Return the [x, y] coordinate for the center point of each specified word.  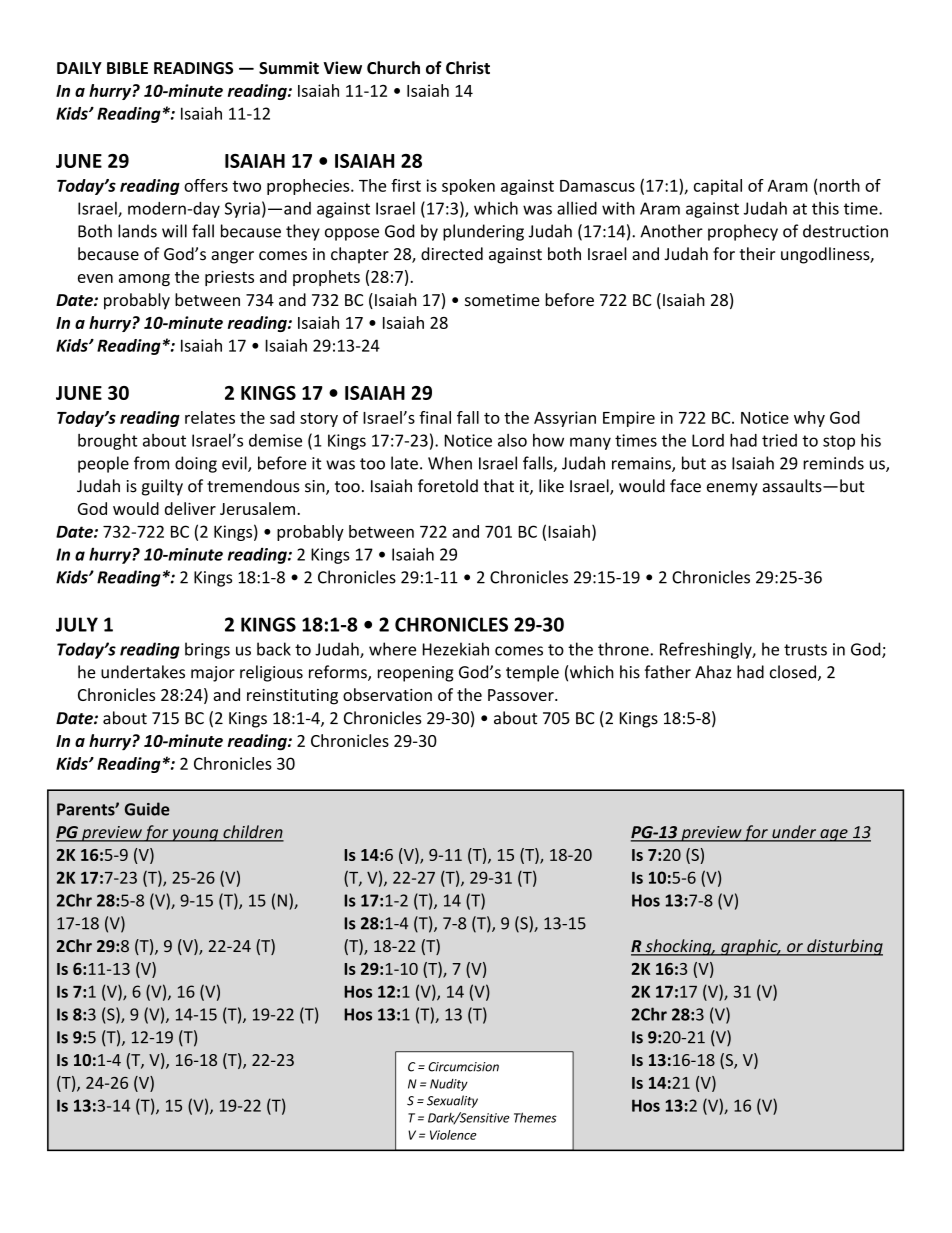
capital [718, 187]
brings [207, 650]
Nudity [449, 1085]
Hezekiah [456, 649]
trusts [805, 650]
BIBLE [127, 68]
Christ [468, 67]
